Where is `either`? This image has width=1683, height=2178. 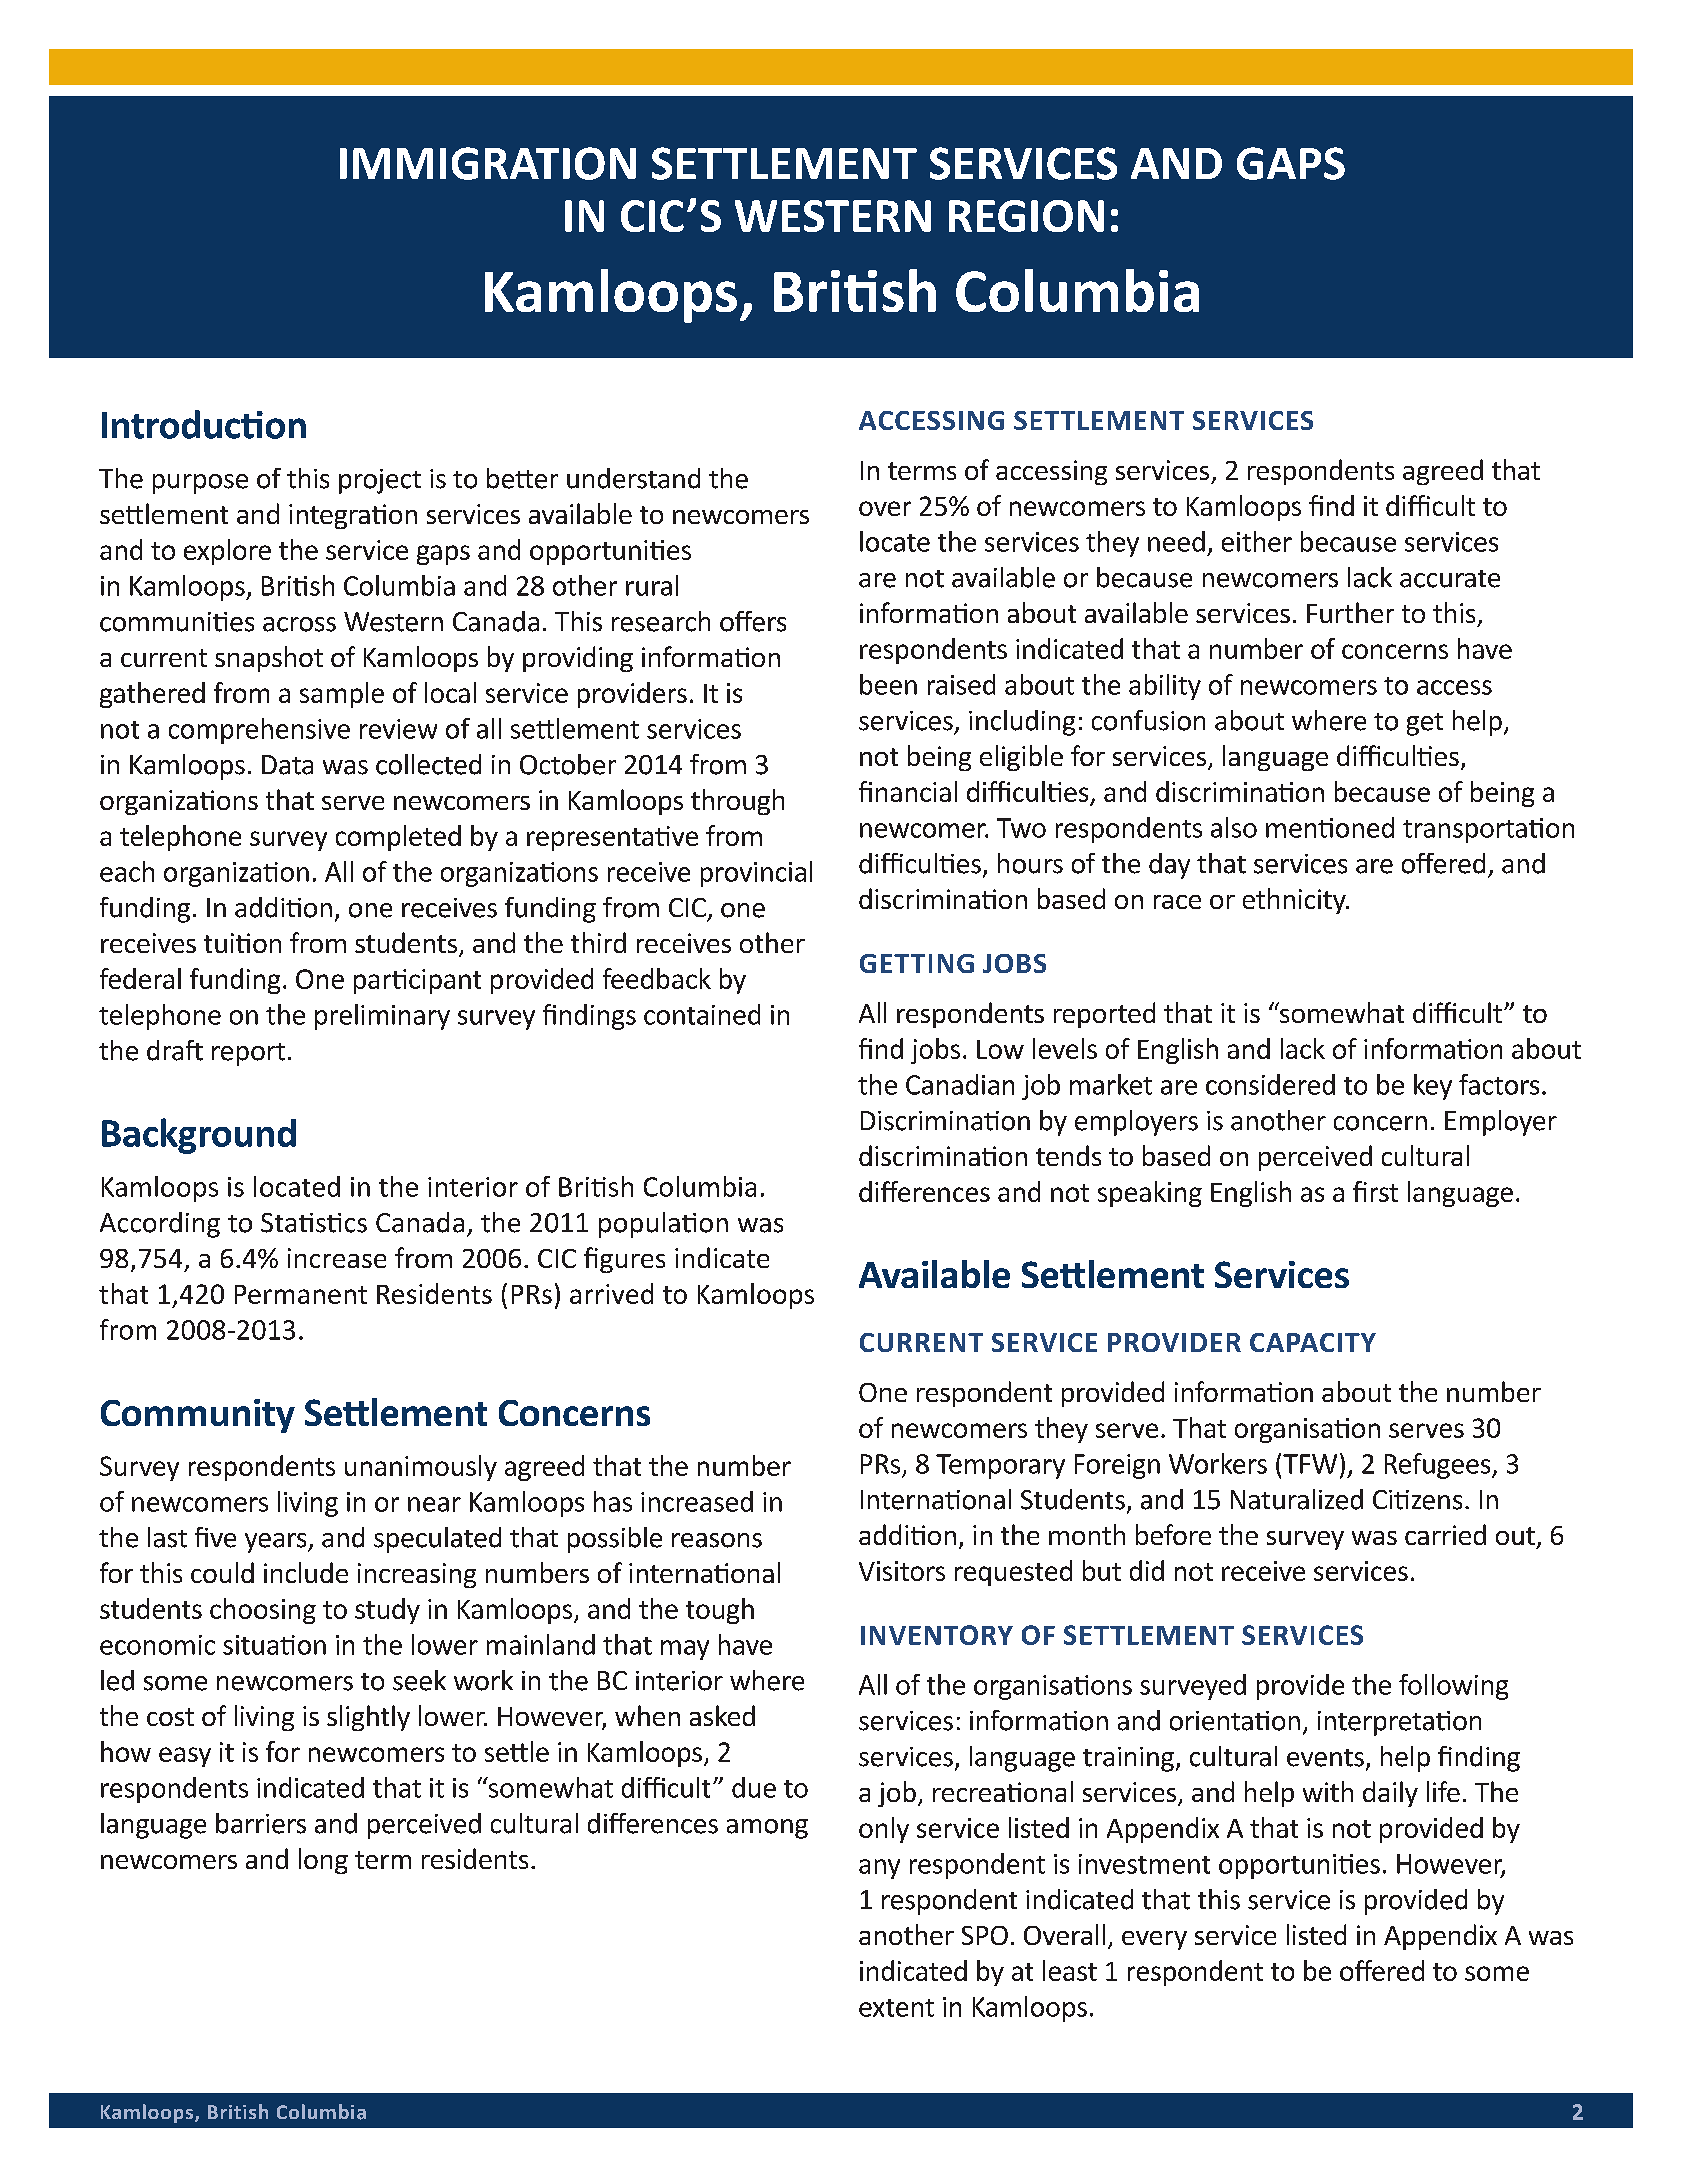
either is located at coordinates (1257, 541).
